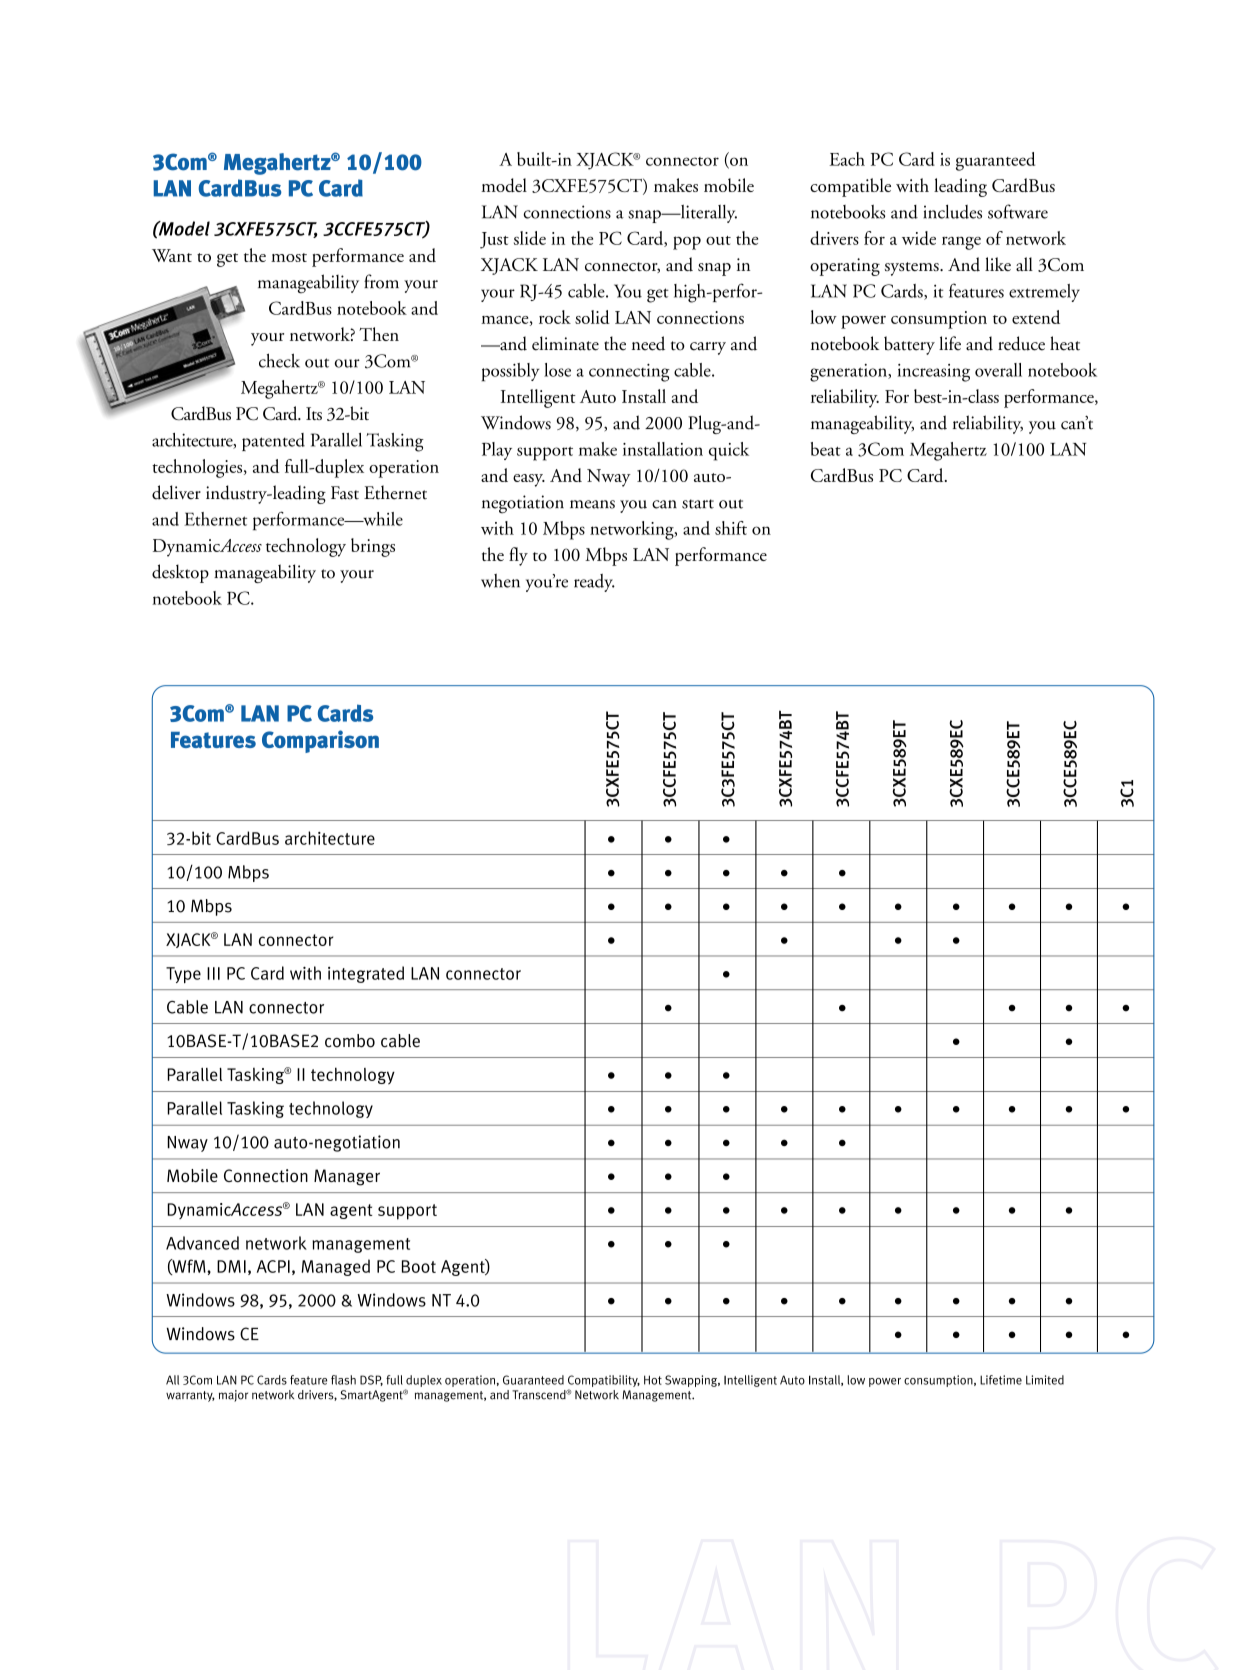 The image size is (1253, 1670). I want to click on most, so click(289, 257).
